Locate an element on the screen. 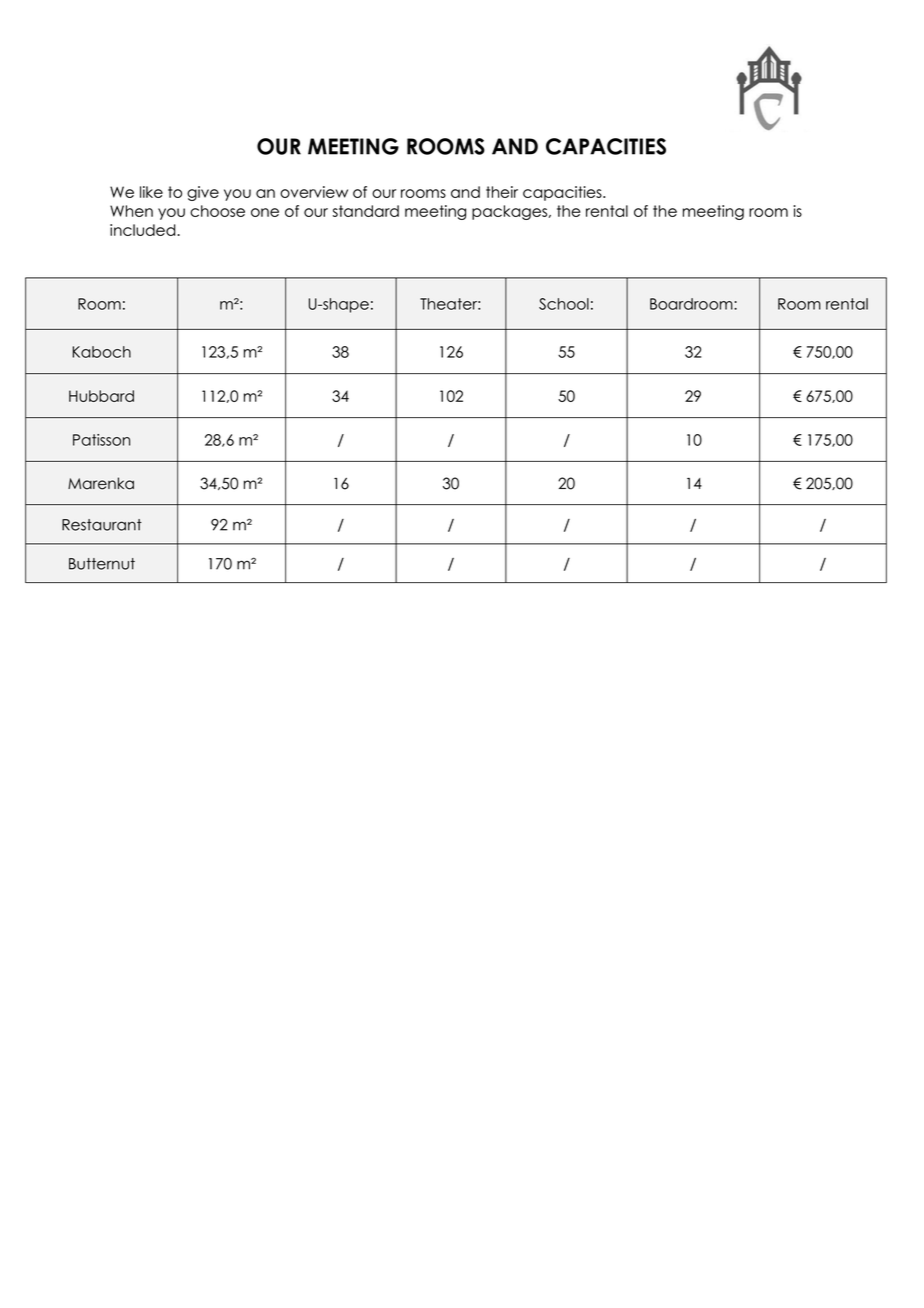 The width and height of the screenshot is (924, 1308). Butternut is located at coordinates (102, 564).
